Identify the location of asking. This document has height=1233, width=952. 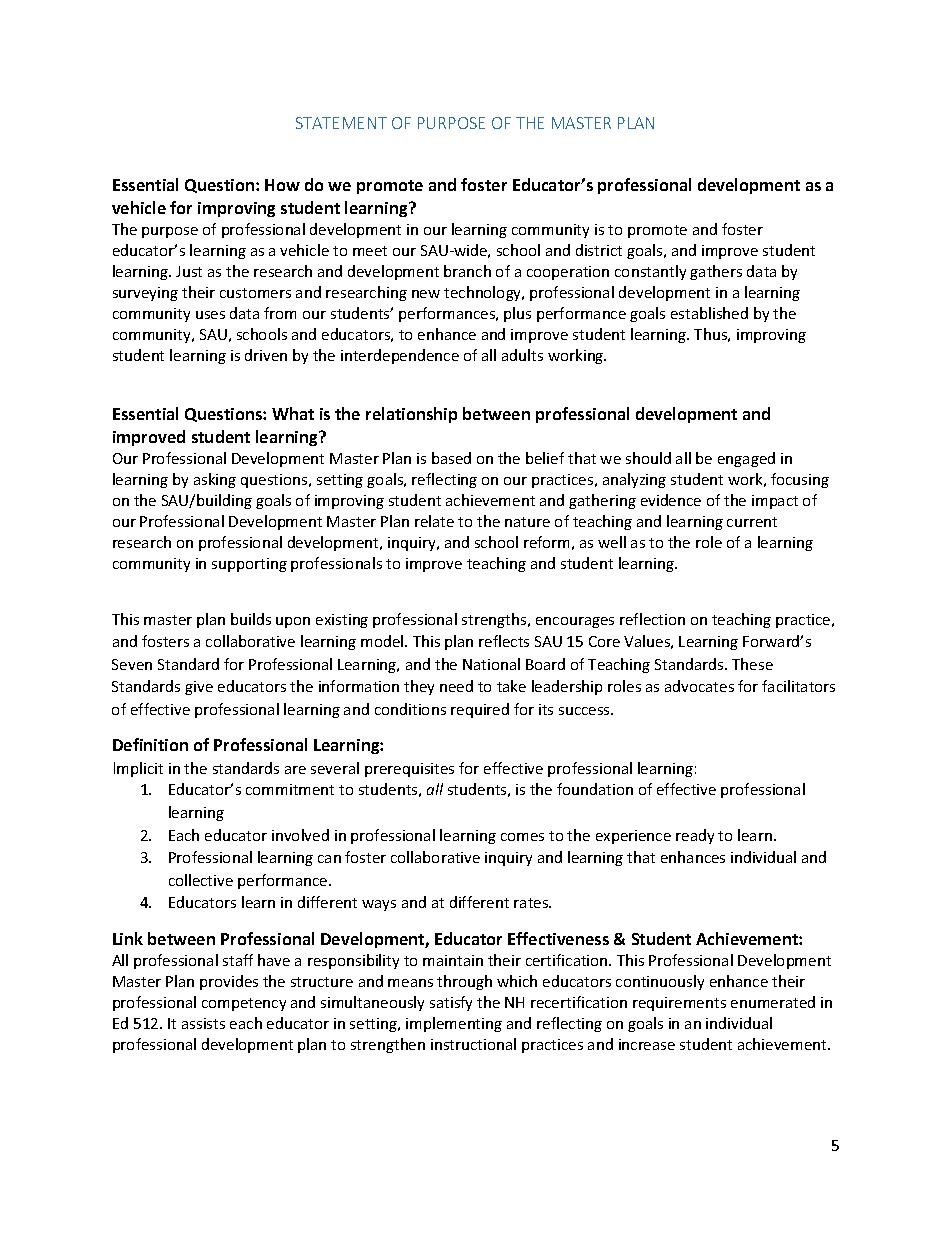
(215, 480).
